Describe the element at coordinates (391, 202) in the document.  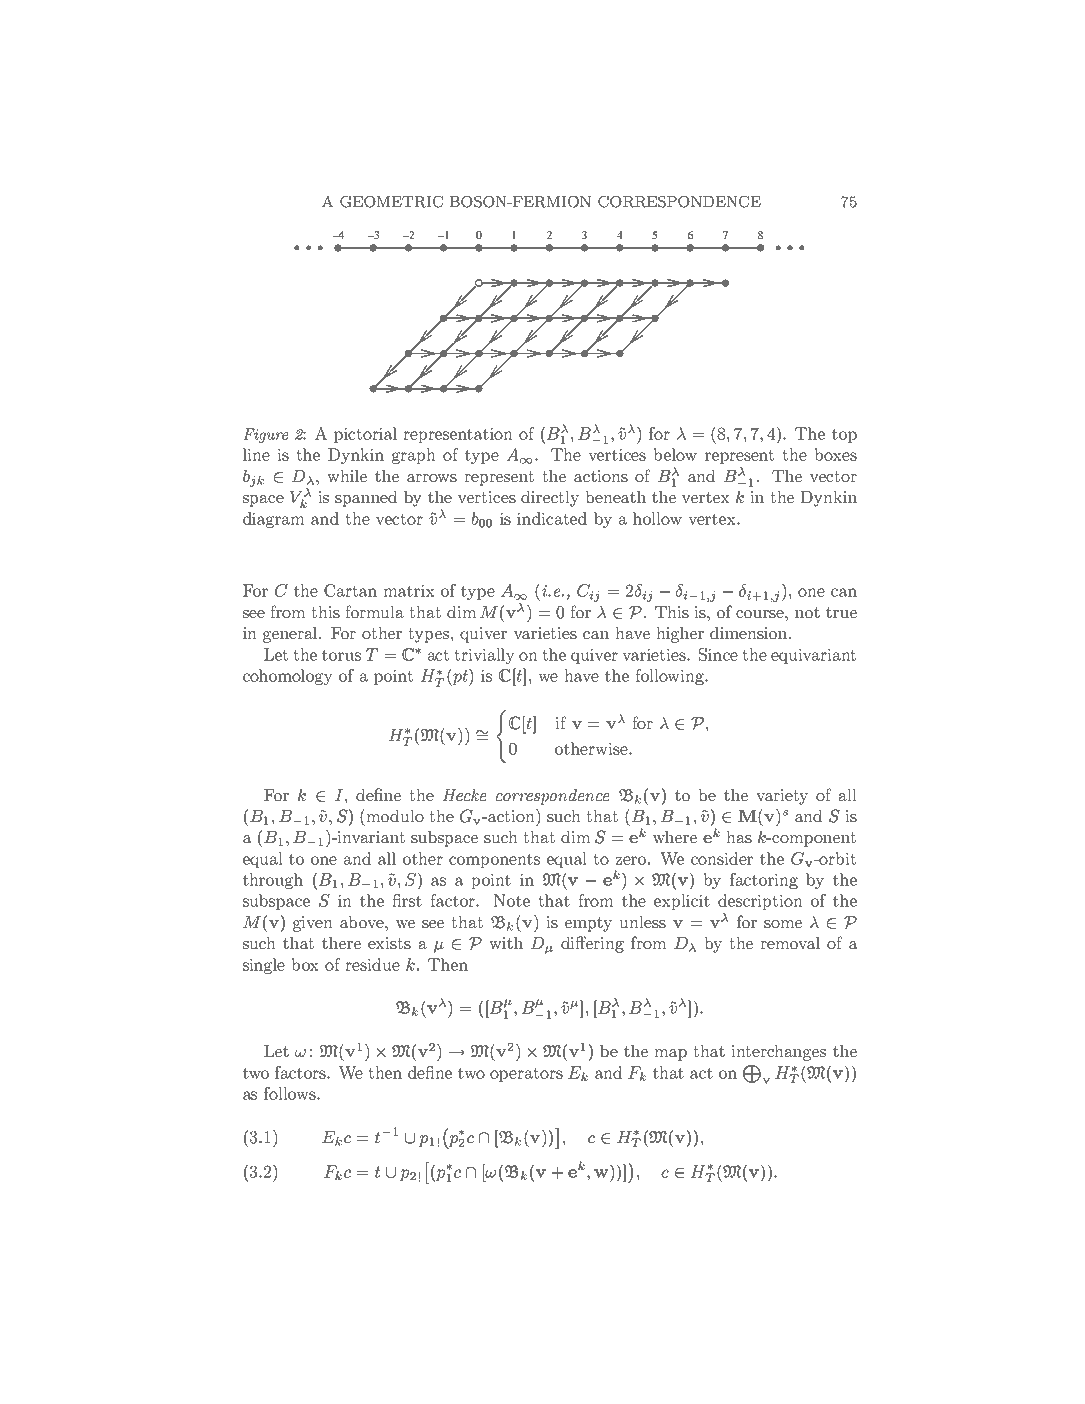
I see `GEOMETRIC` at that location.
